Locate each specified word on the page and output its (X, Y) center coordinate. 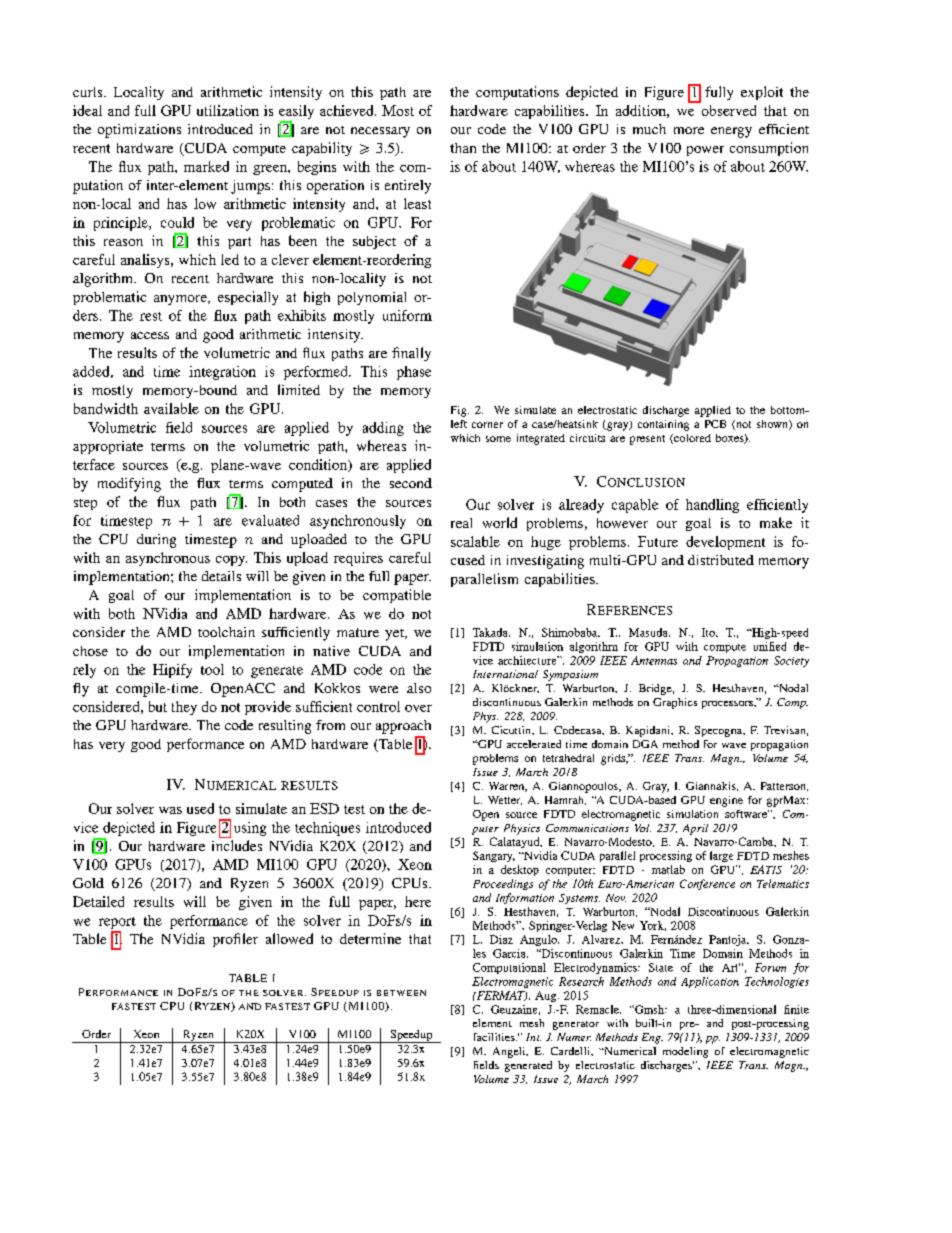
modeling (685, 1052)
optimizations (139, 131)
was (170, 810)
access (150, 335)
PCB (715, 424)
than (463, 148)
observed (729, 110)
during (156, 541)
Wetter (505, 800)
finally (411, 354)
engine (726, 801)
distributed (721, 560)
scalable (475, 541)
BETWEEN (401, 993)
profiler (235, 940)
